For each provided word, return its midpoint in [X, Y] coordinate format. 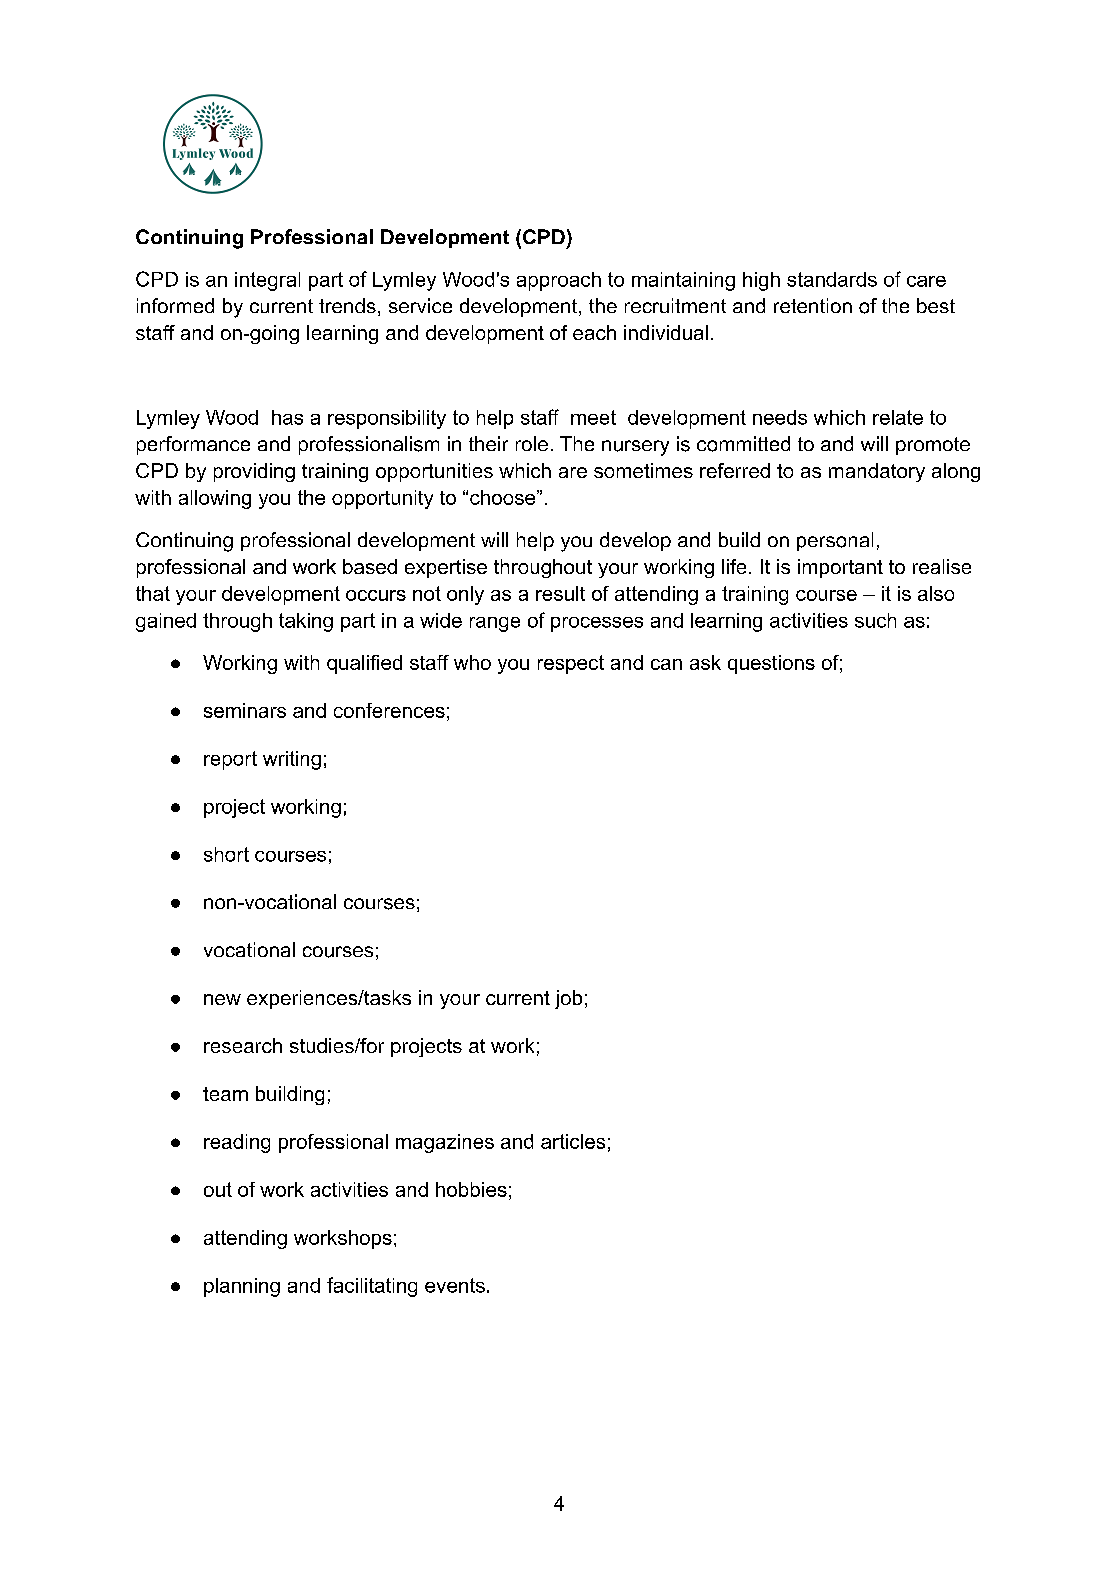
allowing [215, 499]
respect [571, 664]
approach [559, 281]
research [243, 1045]
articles [573, 1141]
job [568, 999]
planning [242, 1287]
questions [771, 664]
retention [813, 305]
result [560, 593]
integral [267, 281]
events [455, 1285]
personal [835, 541]
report [230, 760]
